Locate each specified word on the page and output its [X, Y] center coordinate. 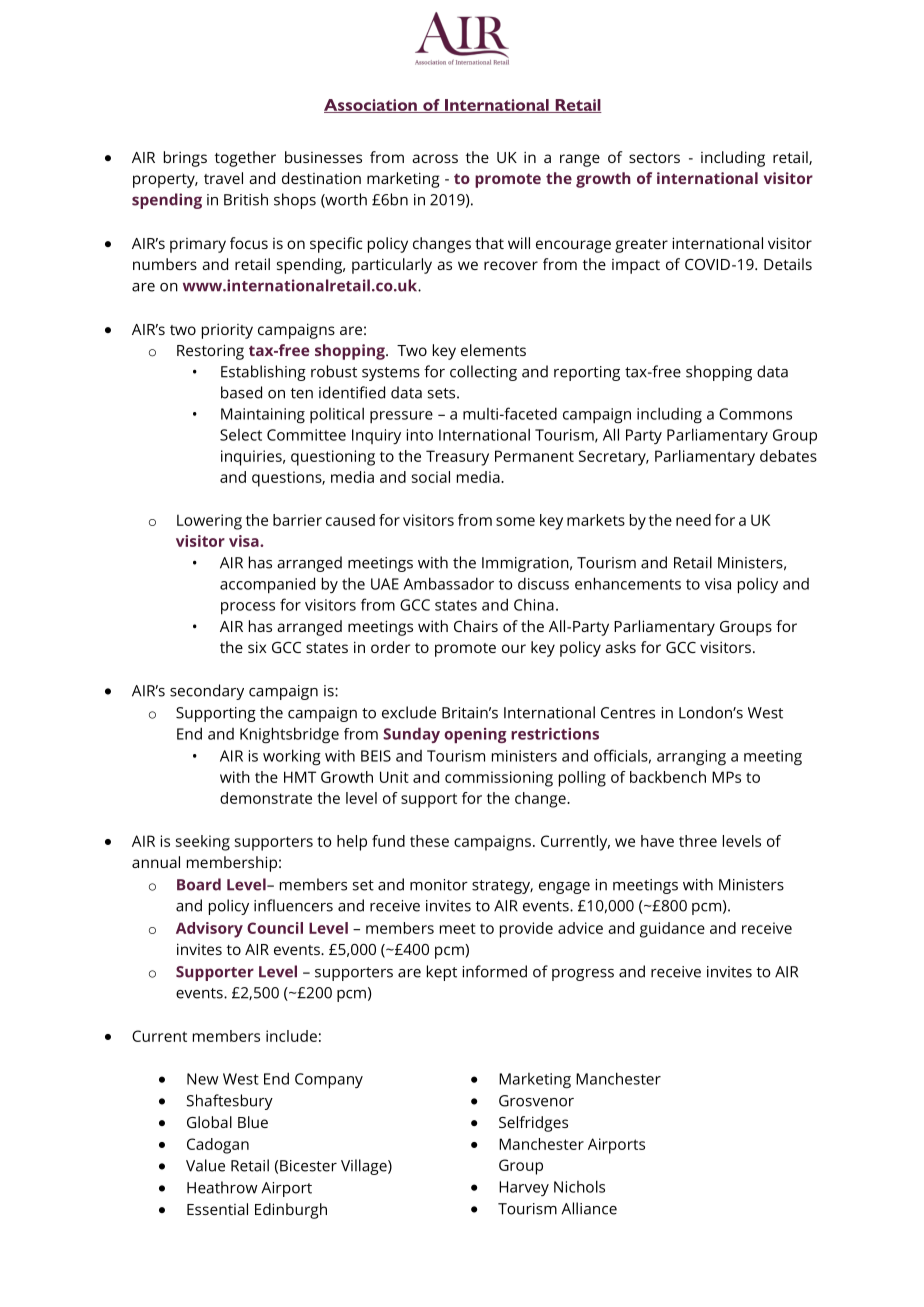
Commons [755, 414]
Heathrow [222, 1187]
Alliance [589, 1208]
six [257, 647]
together [245, 159]
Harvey [524, 1188]
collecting [483, 373]
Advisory [209, 930]
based [241, 392]
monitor [439, 885]
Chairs [476, 626]
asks [620, 647]
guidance [672, 930]
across [435, 158]
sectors [654, 158]
